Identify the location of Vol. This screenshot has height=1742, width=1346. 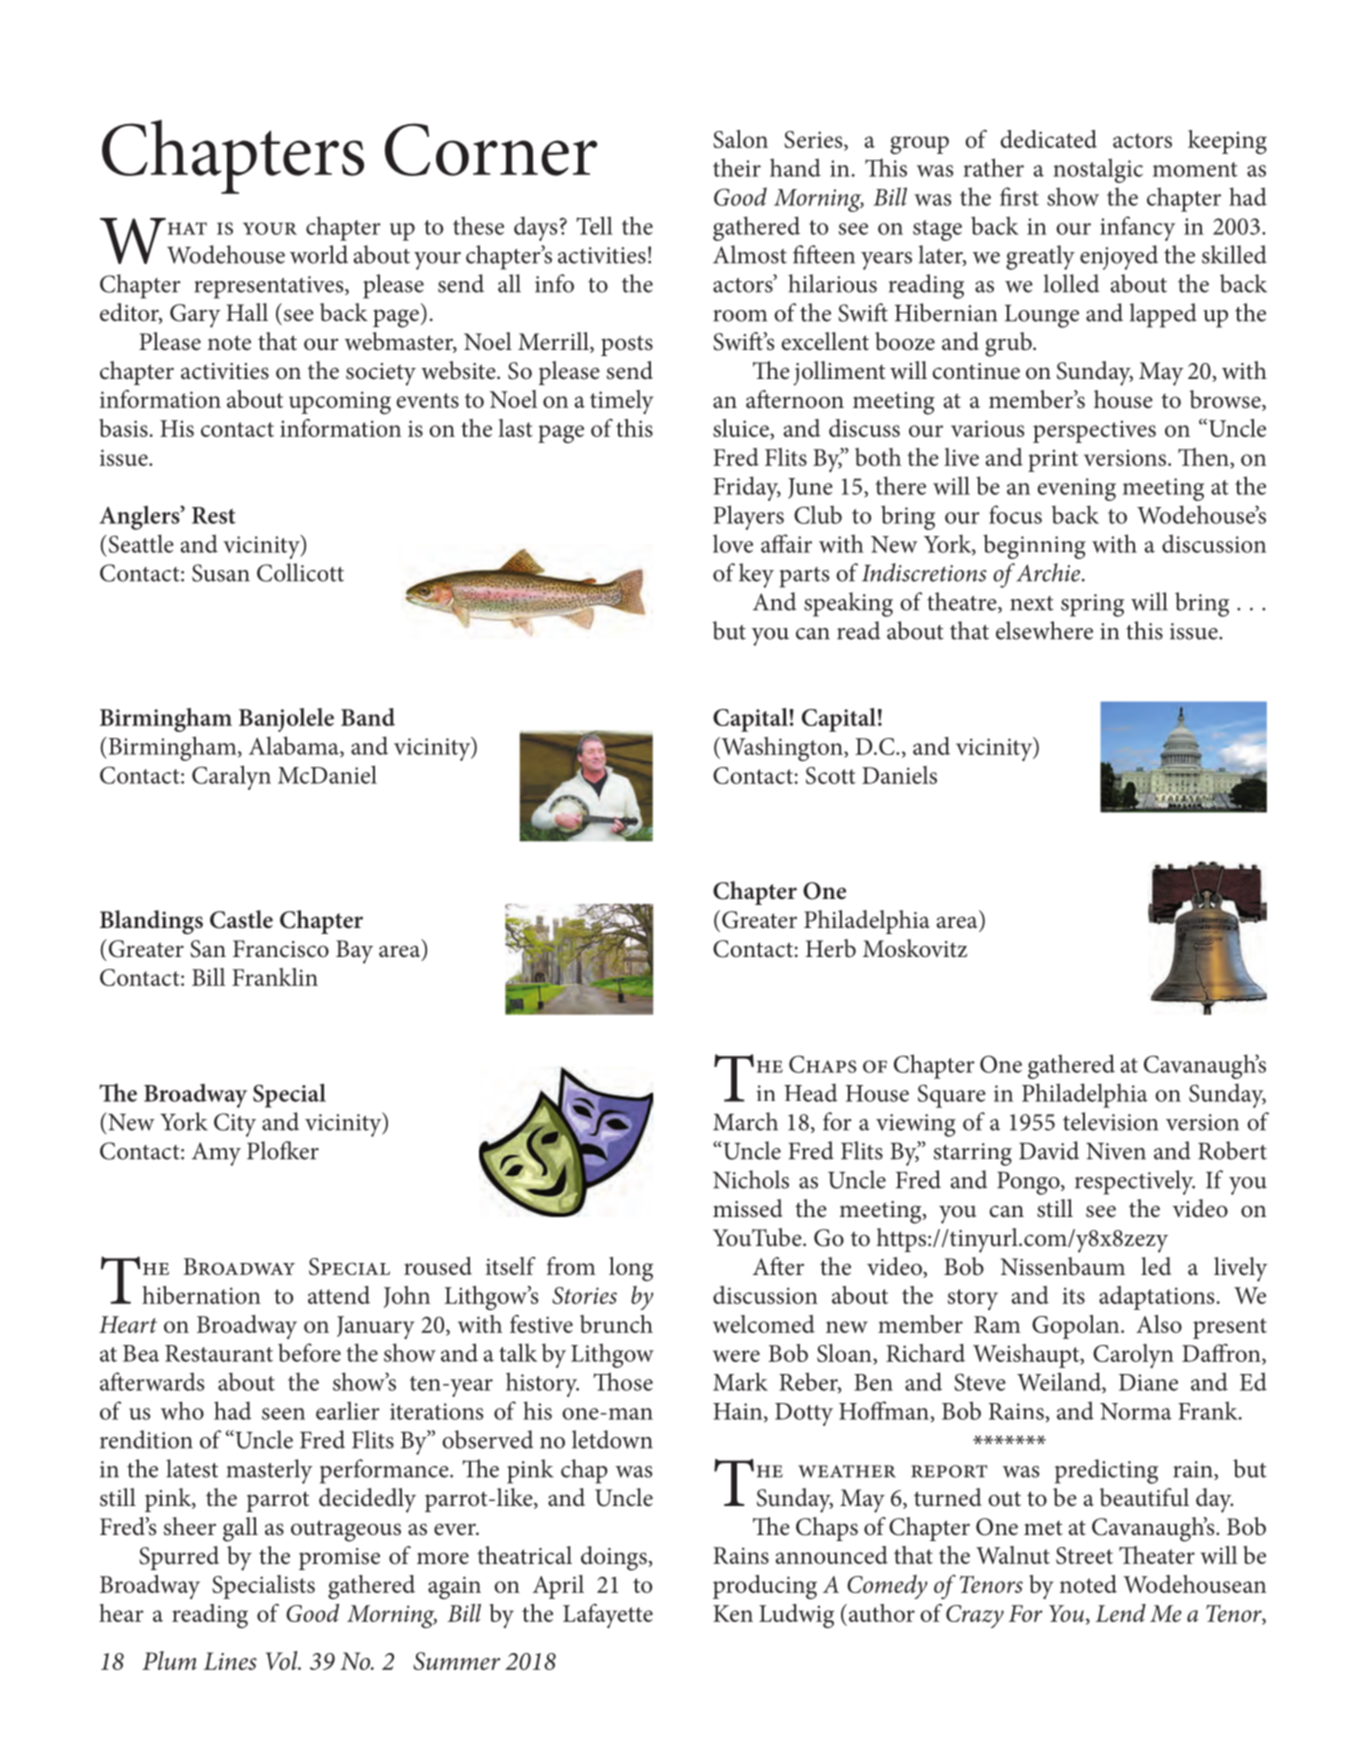
(283, 1660).
